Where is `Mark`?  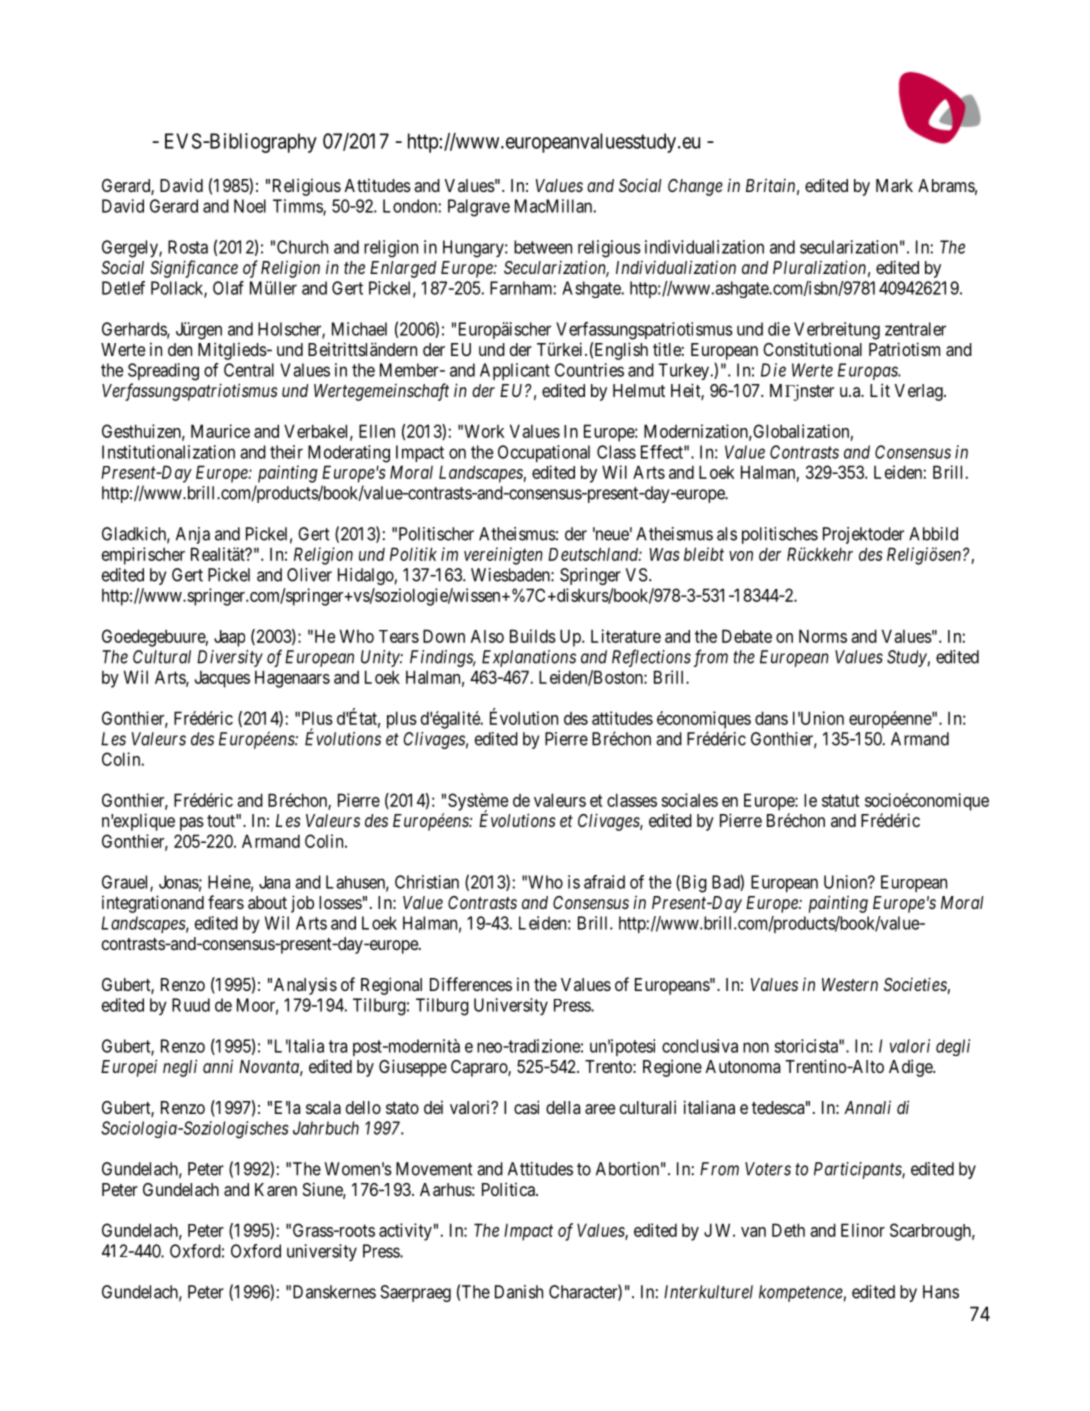 Mark is located at coordinates (894, 185).
